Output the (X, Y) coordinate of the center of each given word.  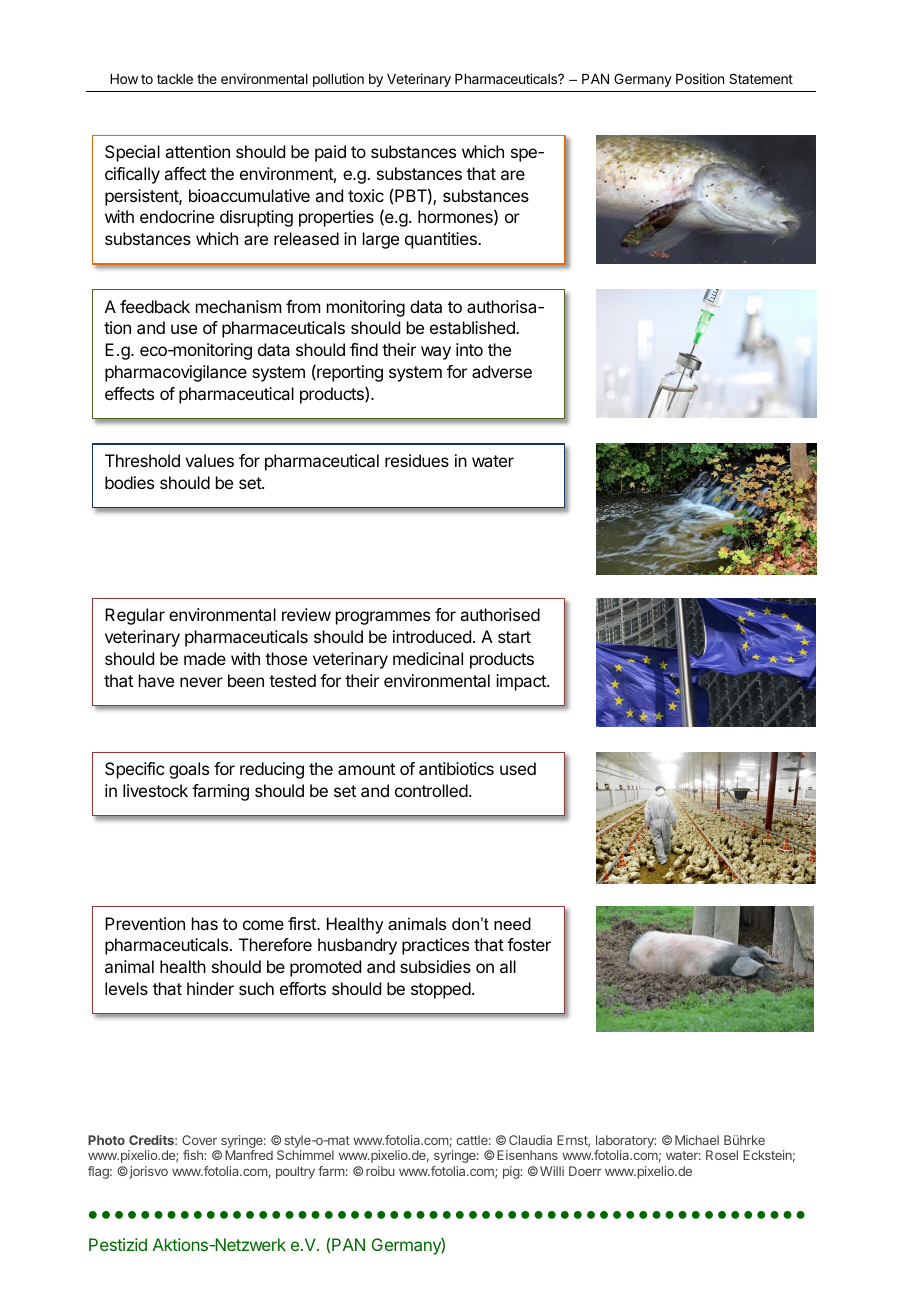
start (514, 637)
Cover (199, 1140)
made (205, 658)
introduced (432, 636)
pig (512, 1172)
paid (330, 153)
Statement (761, 78)
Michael (697, 1140)
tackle (175, 79)
